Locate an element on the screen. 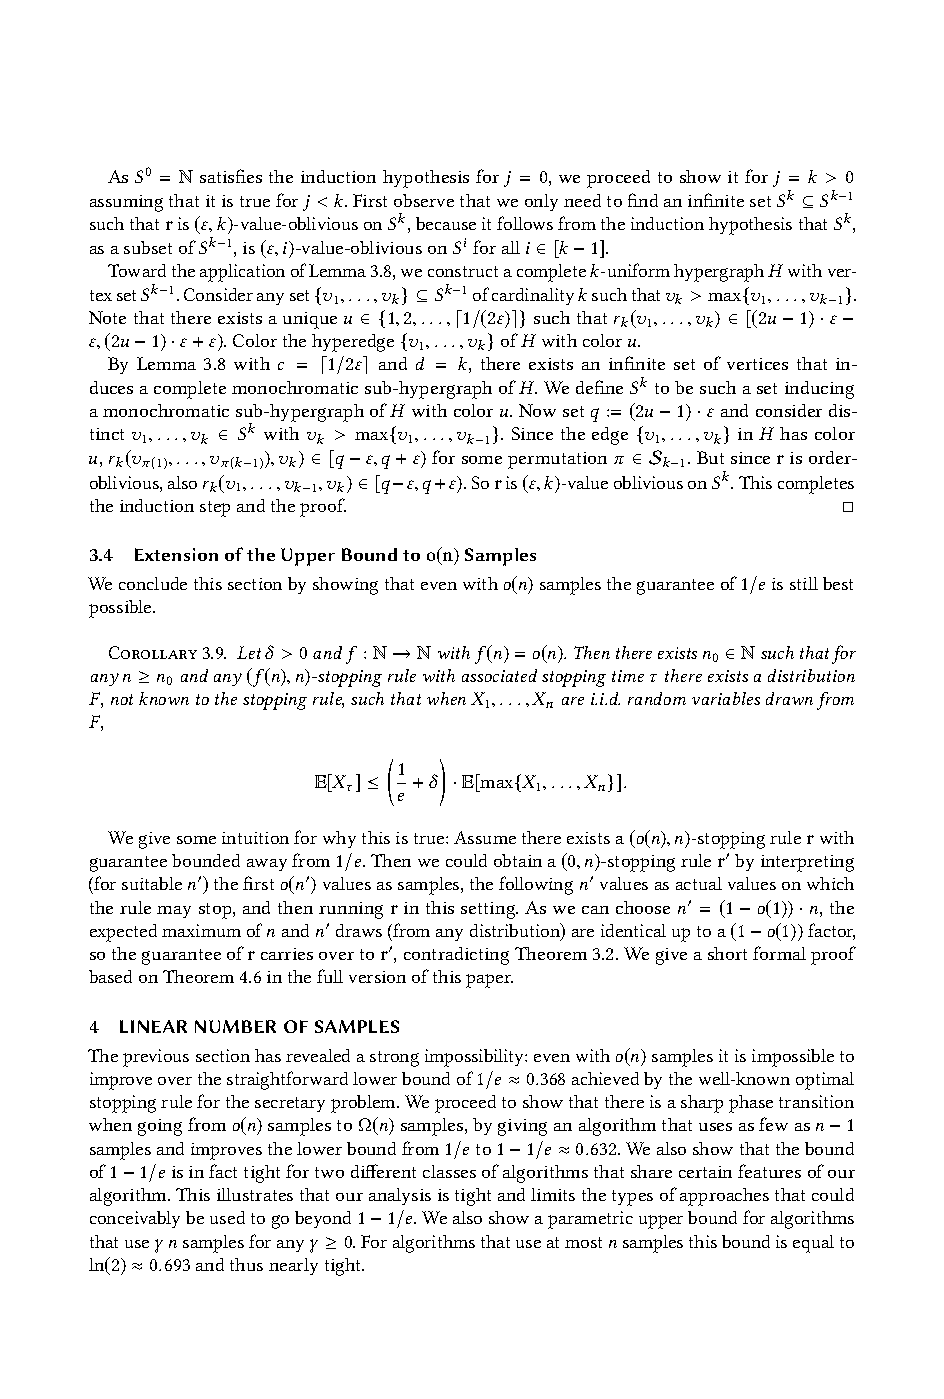  maximum is located at coordinates (201, 930).
